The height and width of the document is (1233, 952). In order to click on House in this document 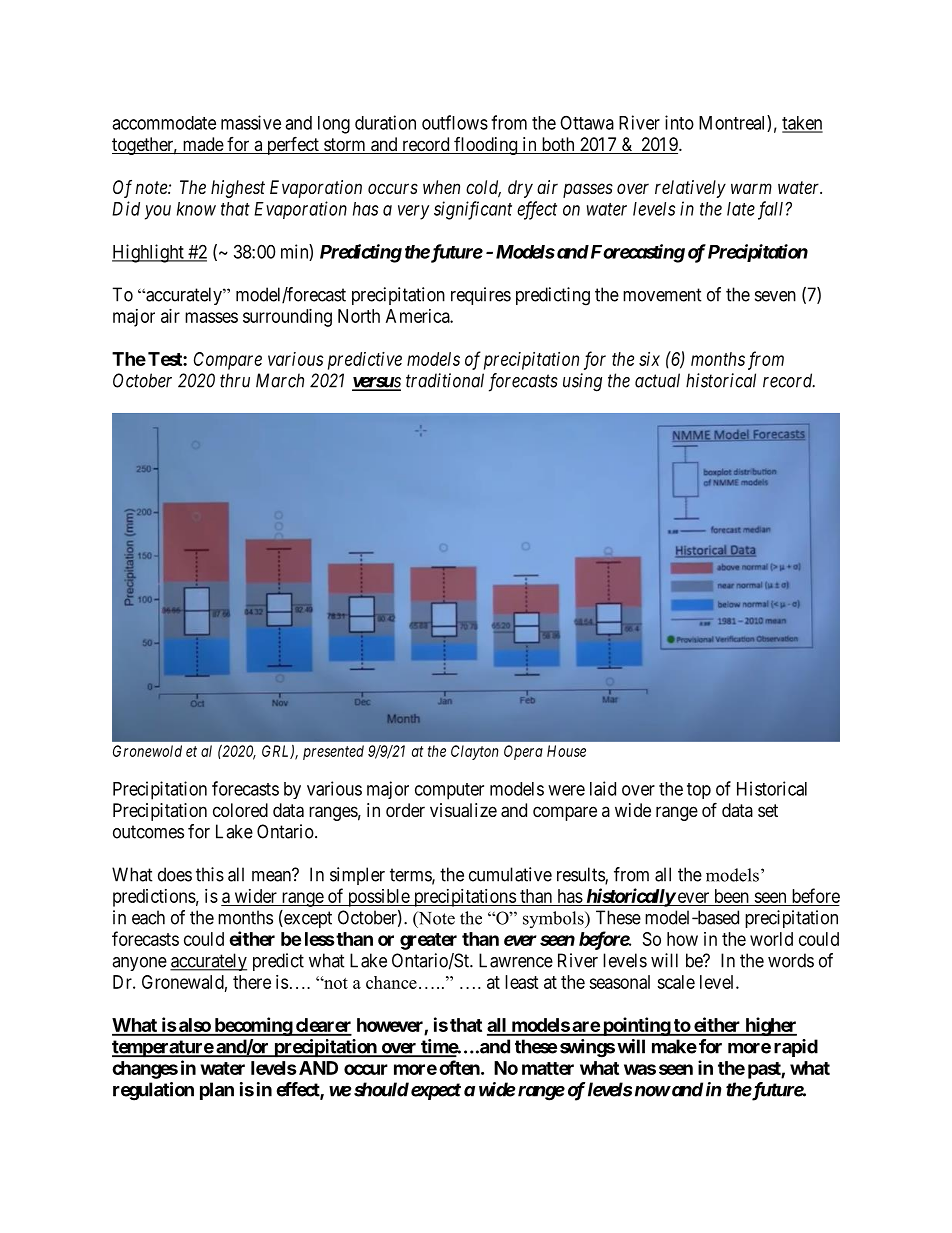, I will do `click(566, 751)`.
